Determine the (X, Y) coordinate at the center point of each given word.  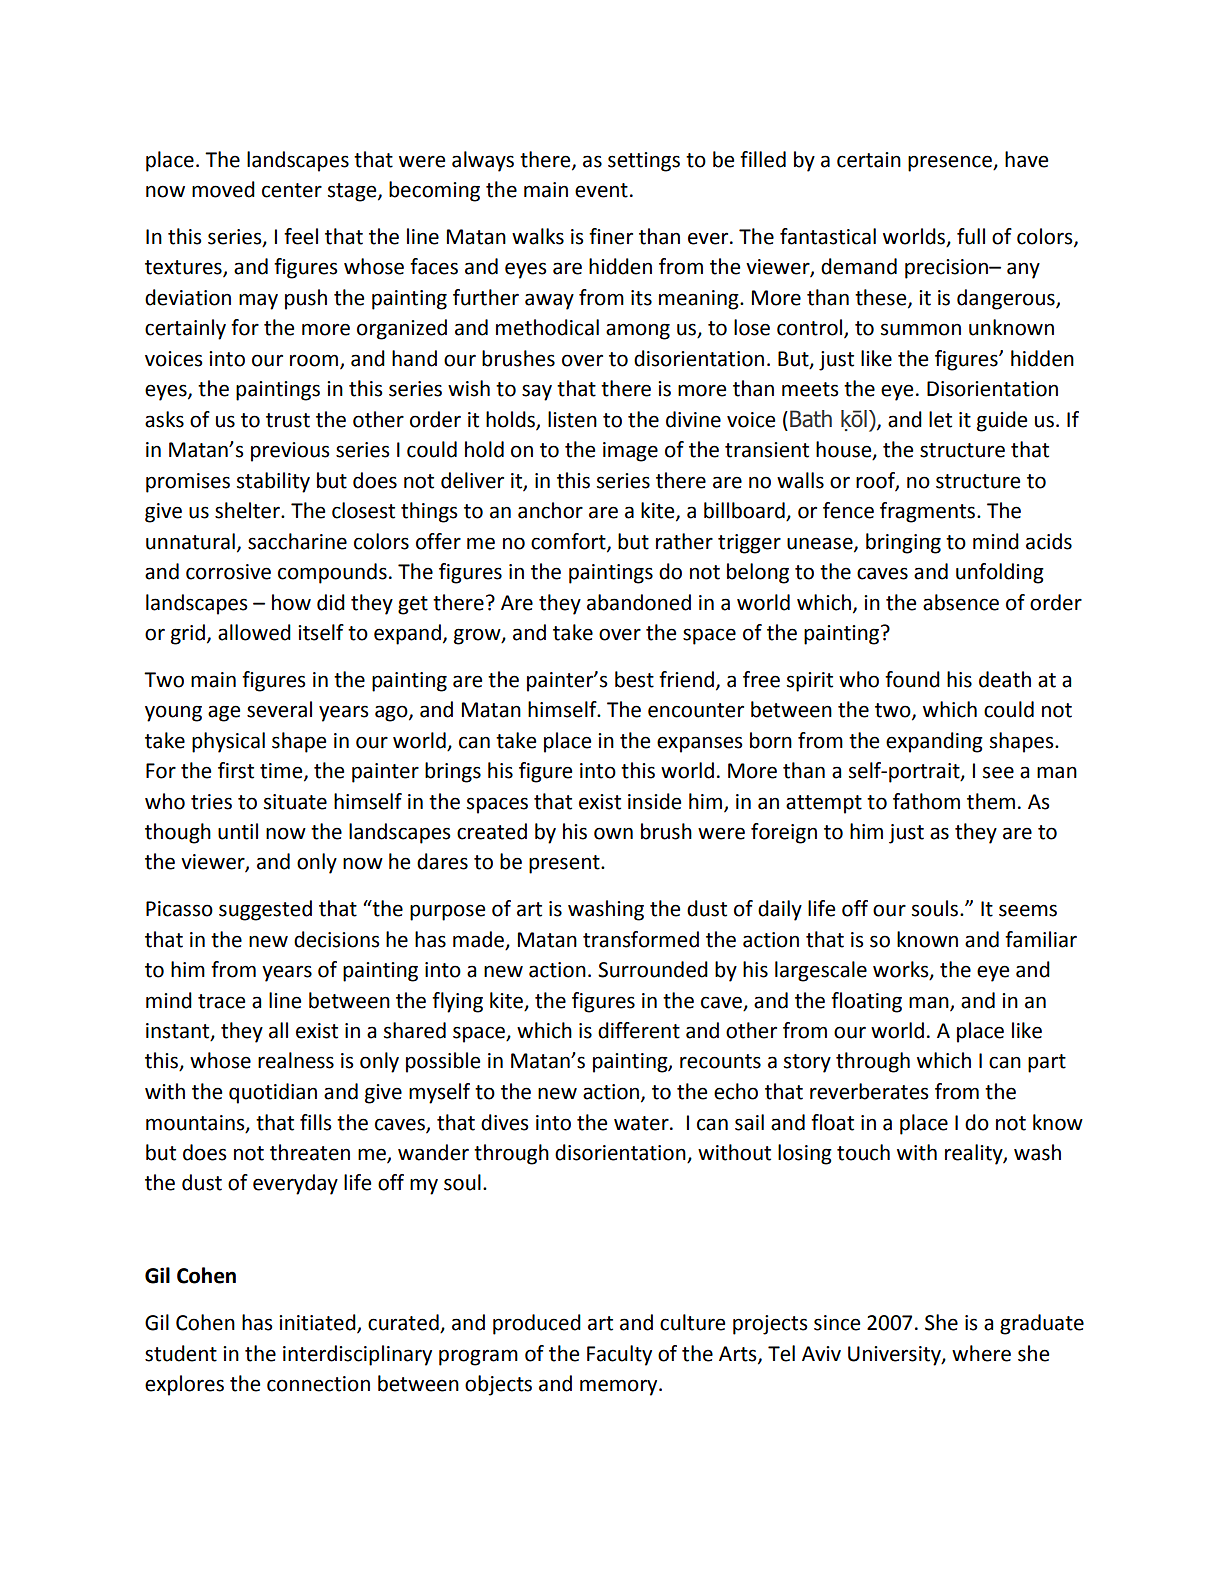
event (601, 190)
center (292, 190)
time (282, 772)
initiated (318, 1323)
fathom (926, 801)
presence (951, 163)
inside (654, 801)
